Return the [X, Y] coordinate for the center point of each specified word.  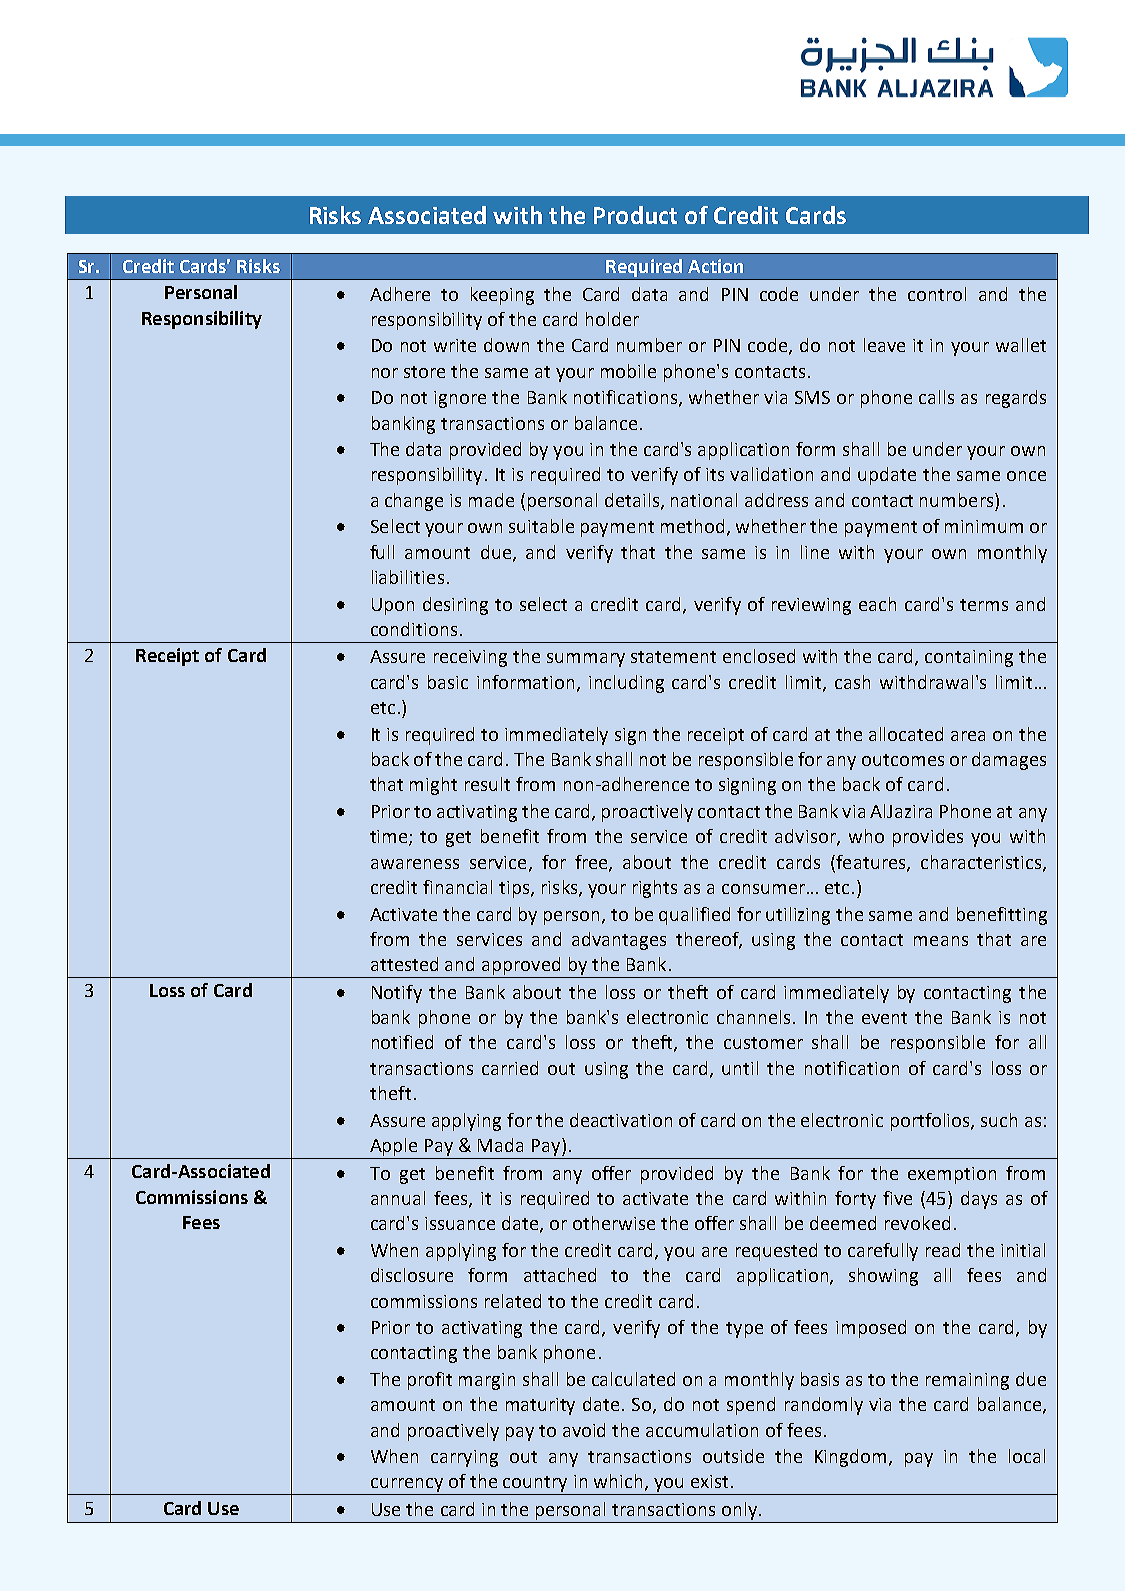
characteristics [982, 863]
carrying [464, 1458]
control [937, 294]
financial [457, 887]
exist [709, 1481]
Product [635, 215]
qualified [694, 916]
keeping [502, 296]
